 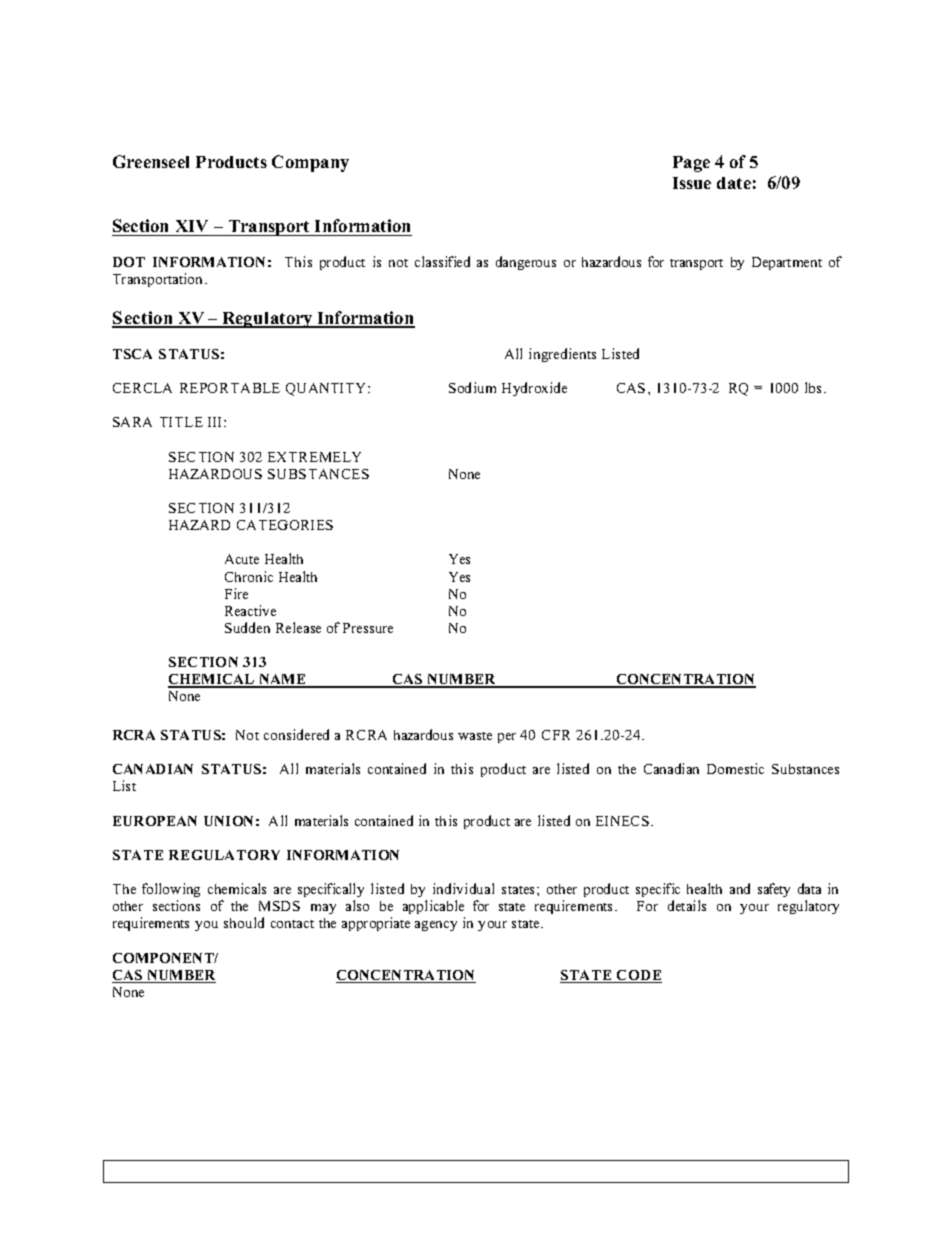 What do you see at coordinates (734, 183) in the screenshot?
I see `date` at bounding box center [734, 183].
